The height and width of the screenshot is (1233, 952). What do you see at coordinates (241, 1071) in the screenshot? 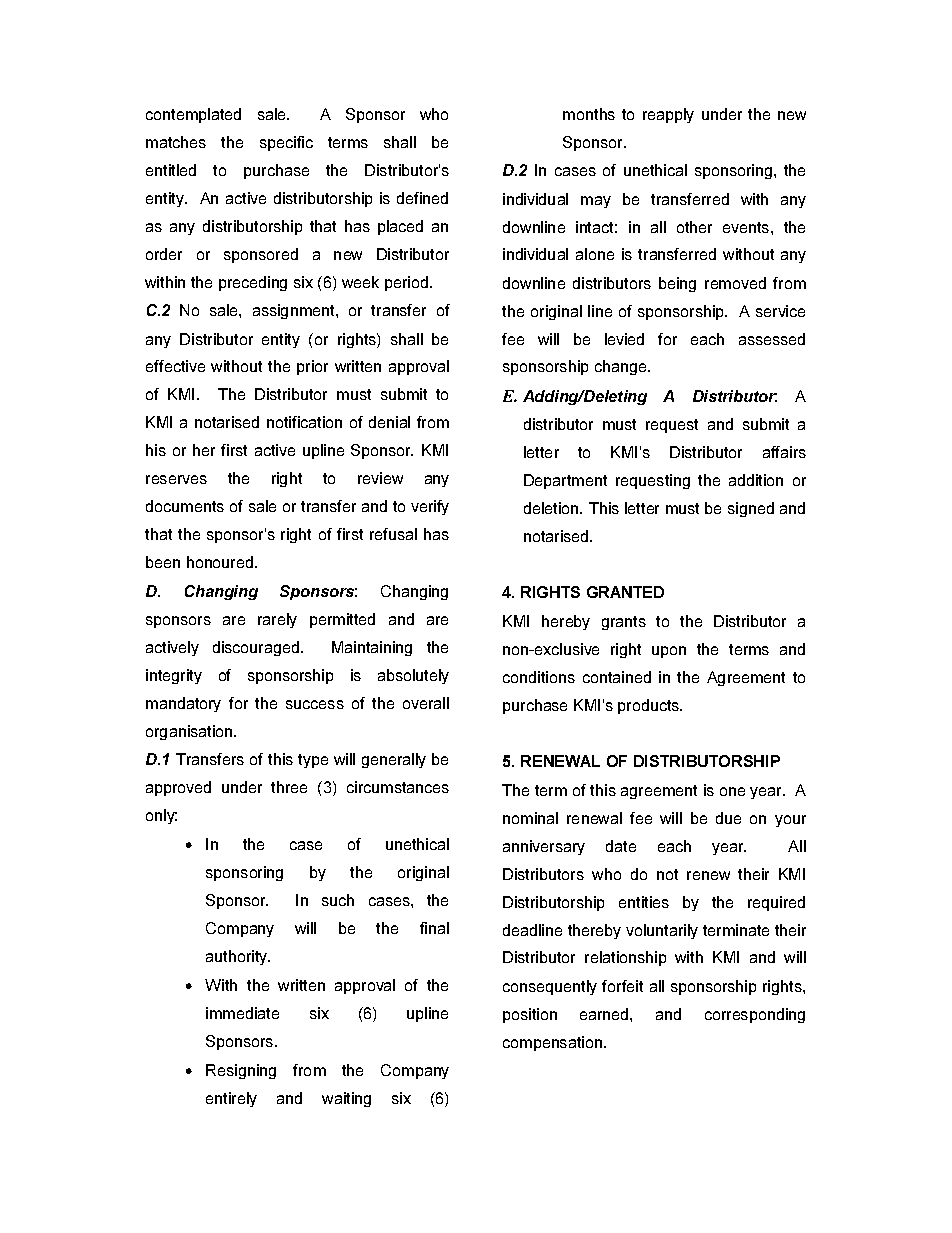
I see `Resigning` at bounding box center [241, 1071].
